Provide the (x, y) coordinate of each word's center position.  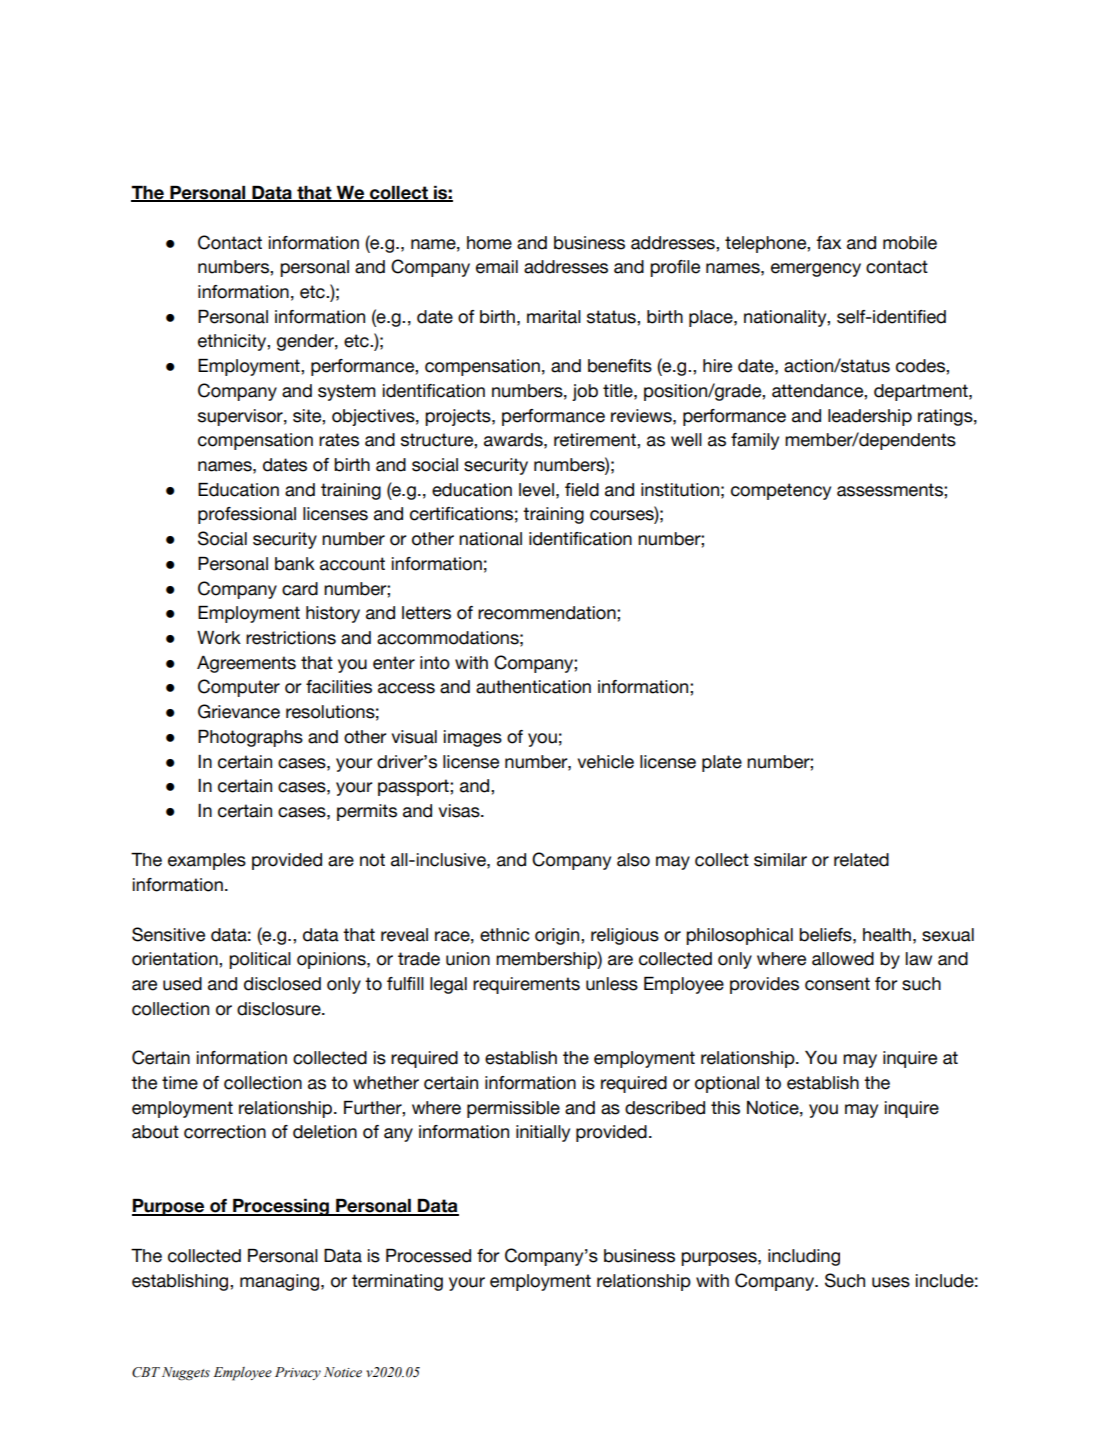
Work (219, 638)
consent (837, 984)
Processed (428, 1256)
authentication (533, 687)
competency (781, 491)
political (260, 960)
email (497, 267)
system (347, 392)
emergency (816, 270)
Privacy (298, 1373)
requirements (526, 985)
